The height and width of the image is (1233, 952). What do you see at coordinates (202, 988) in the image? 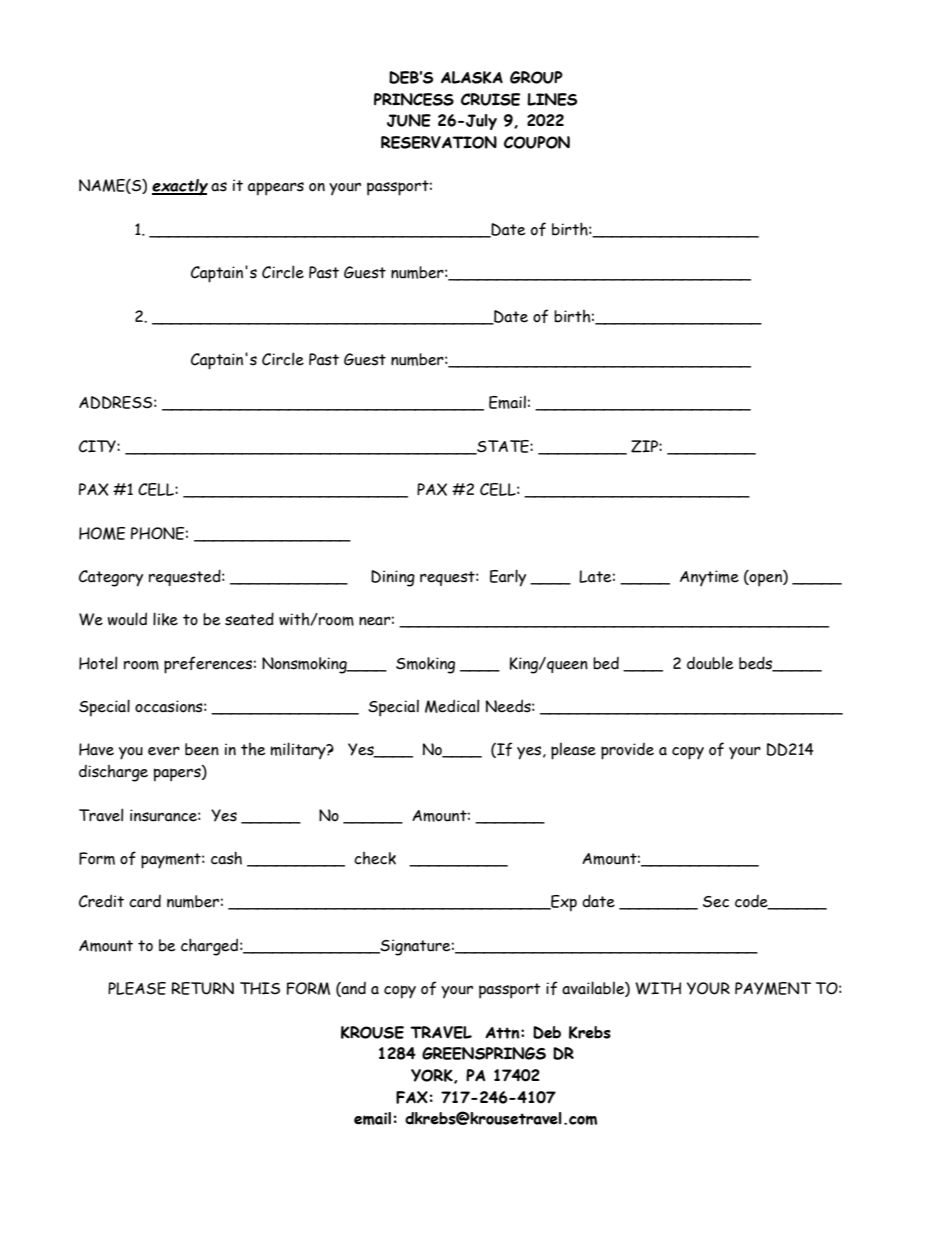
I see `RETURN` at bounding box center [202, 988].
